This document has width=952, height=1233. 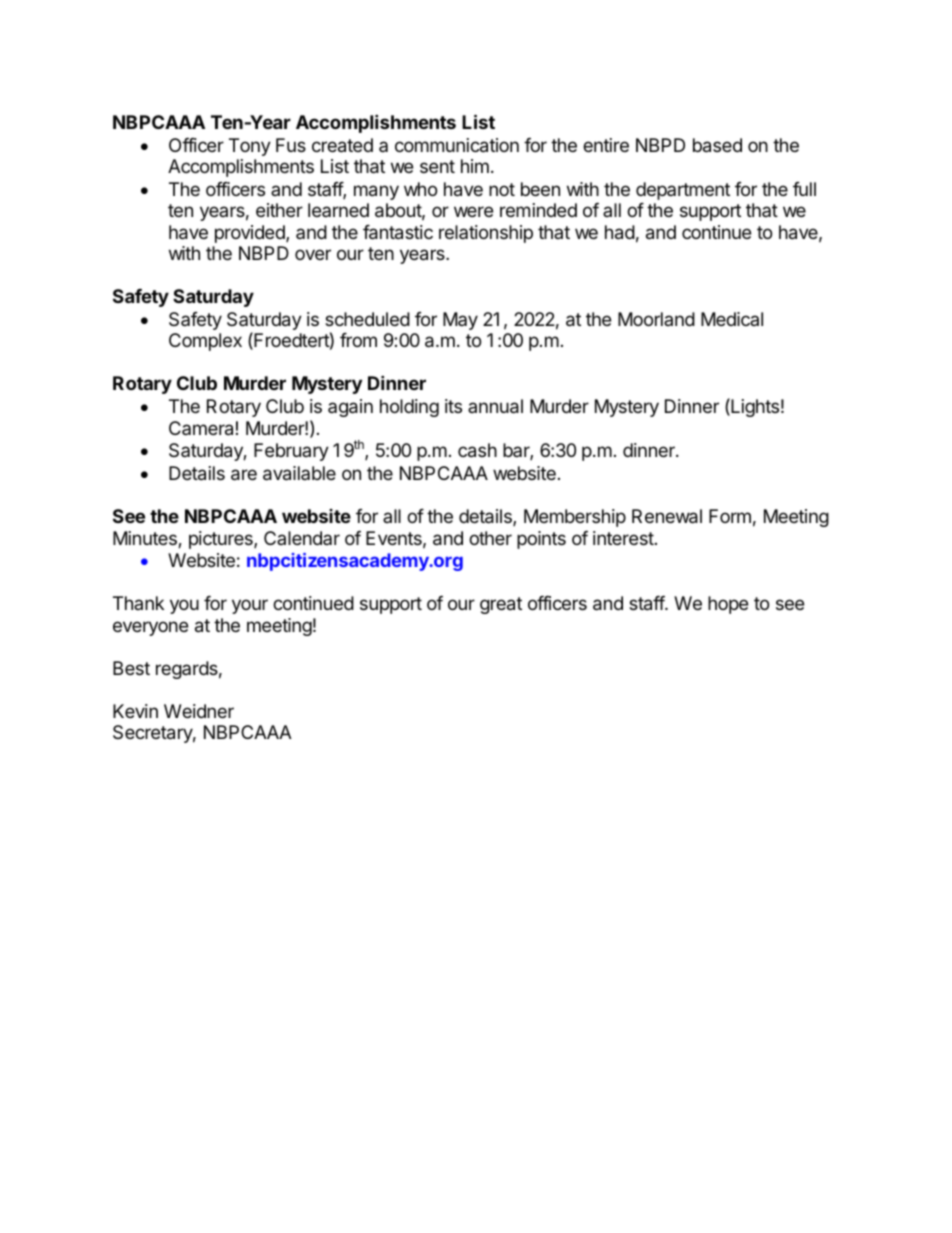 I want to click on Weidner, so click(x=199, y=711).
